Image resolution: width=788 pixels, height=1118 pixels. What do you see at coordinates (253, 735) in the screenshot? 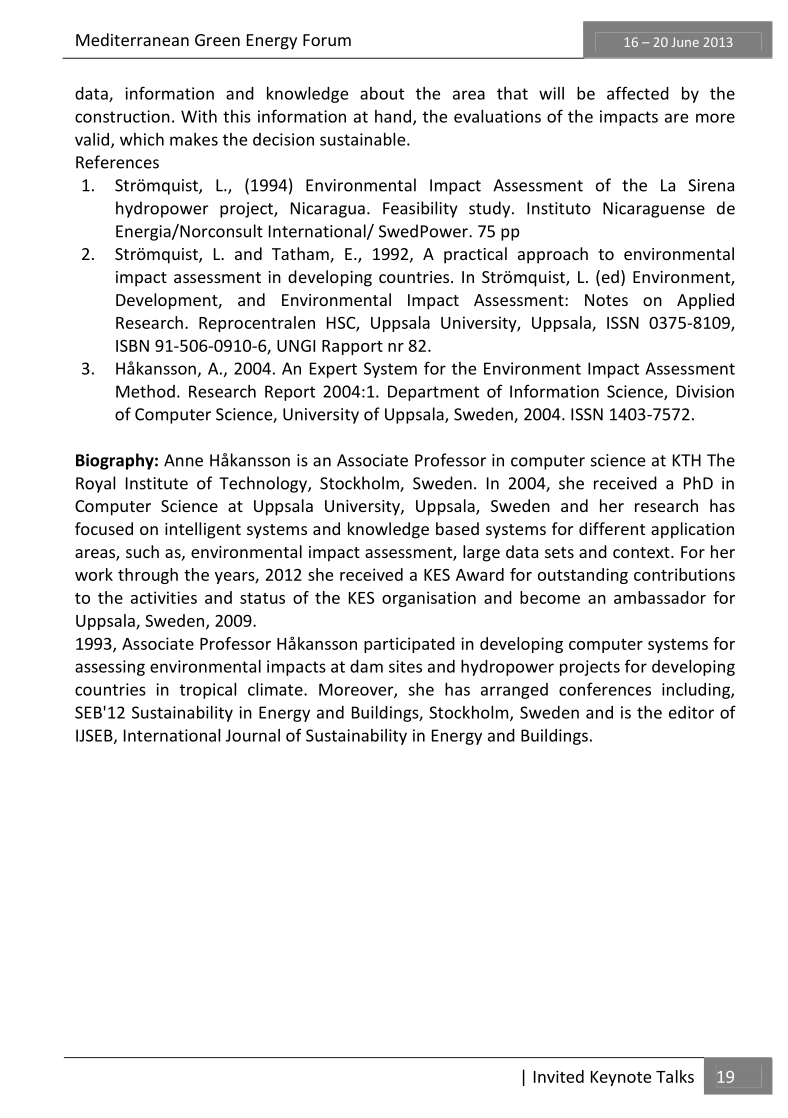
I see `Journal` at bounding box center [253, 735].
